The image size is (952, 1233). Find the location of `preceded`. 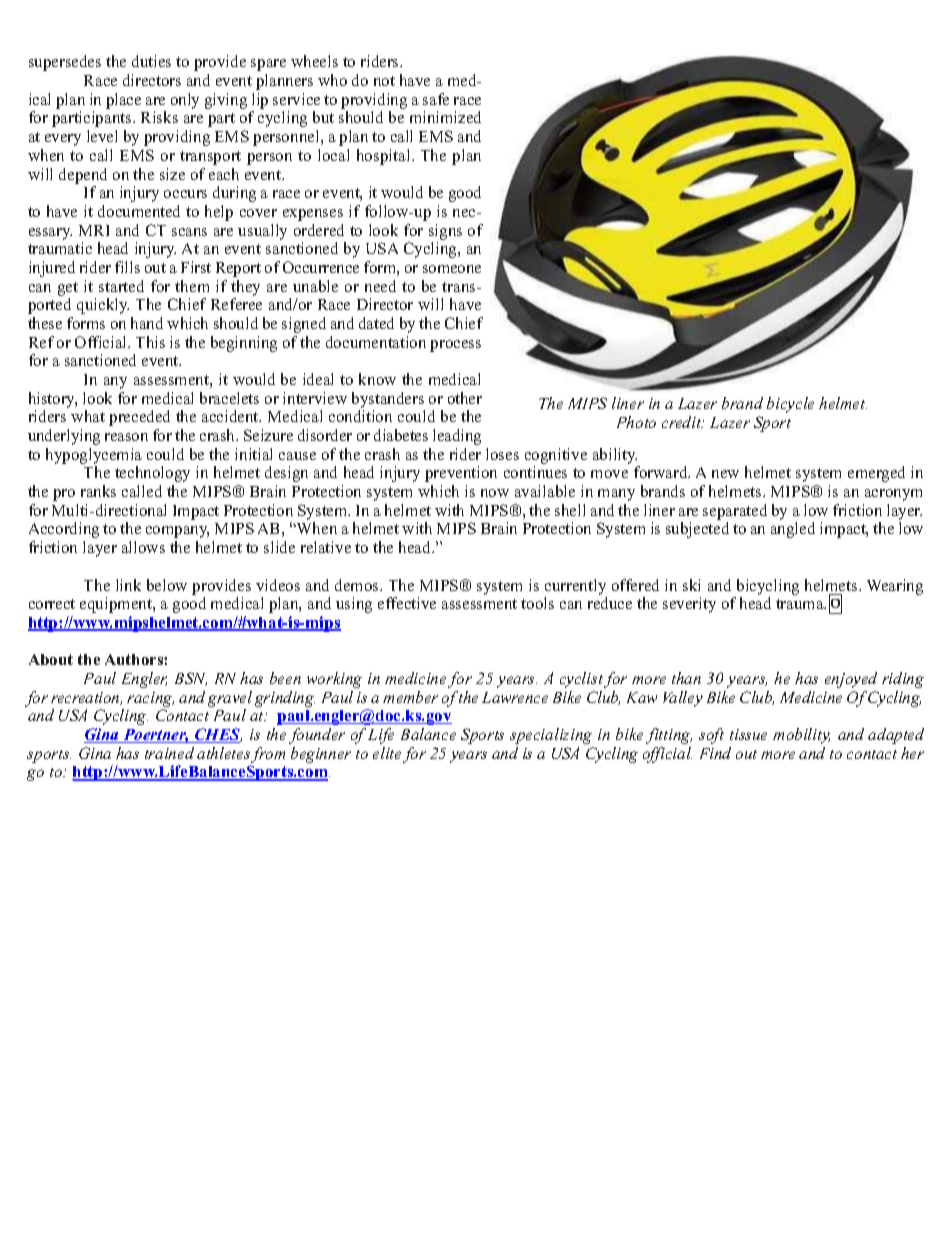

preceded is located at coordinates (139, 418).
